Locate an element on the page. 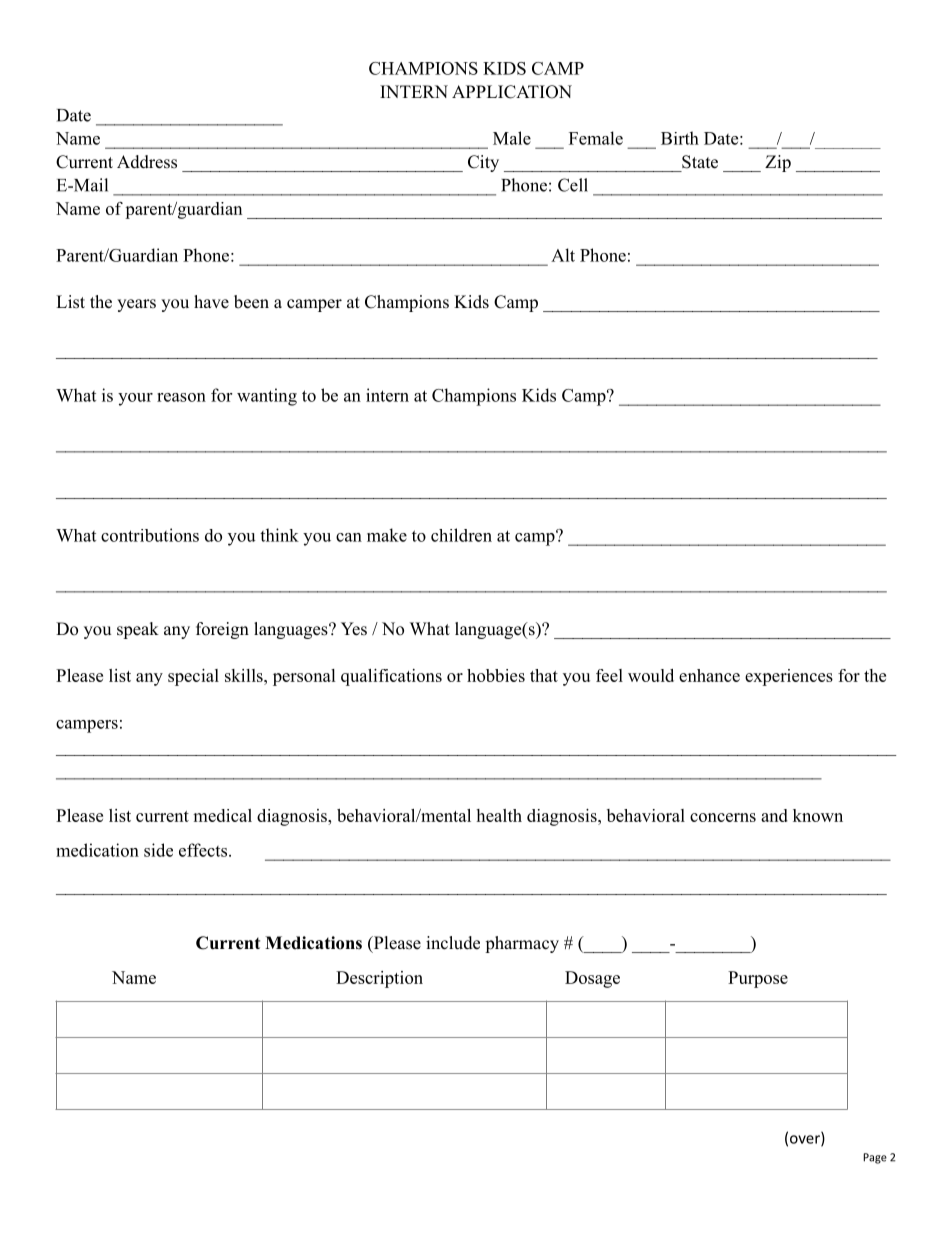 This page has height=1233, width=952. and is located at coordinates (774, 815).
